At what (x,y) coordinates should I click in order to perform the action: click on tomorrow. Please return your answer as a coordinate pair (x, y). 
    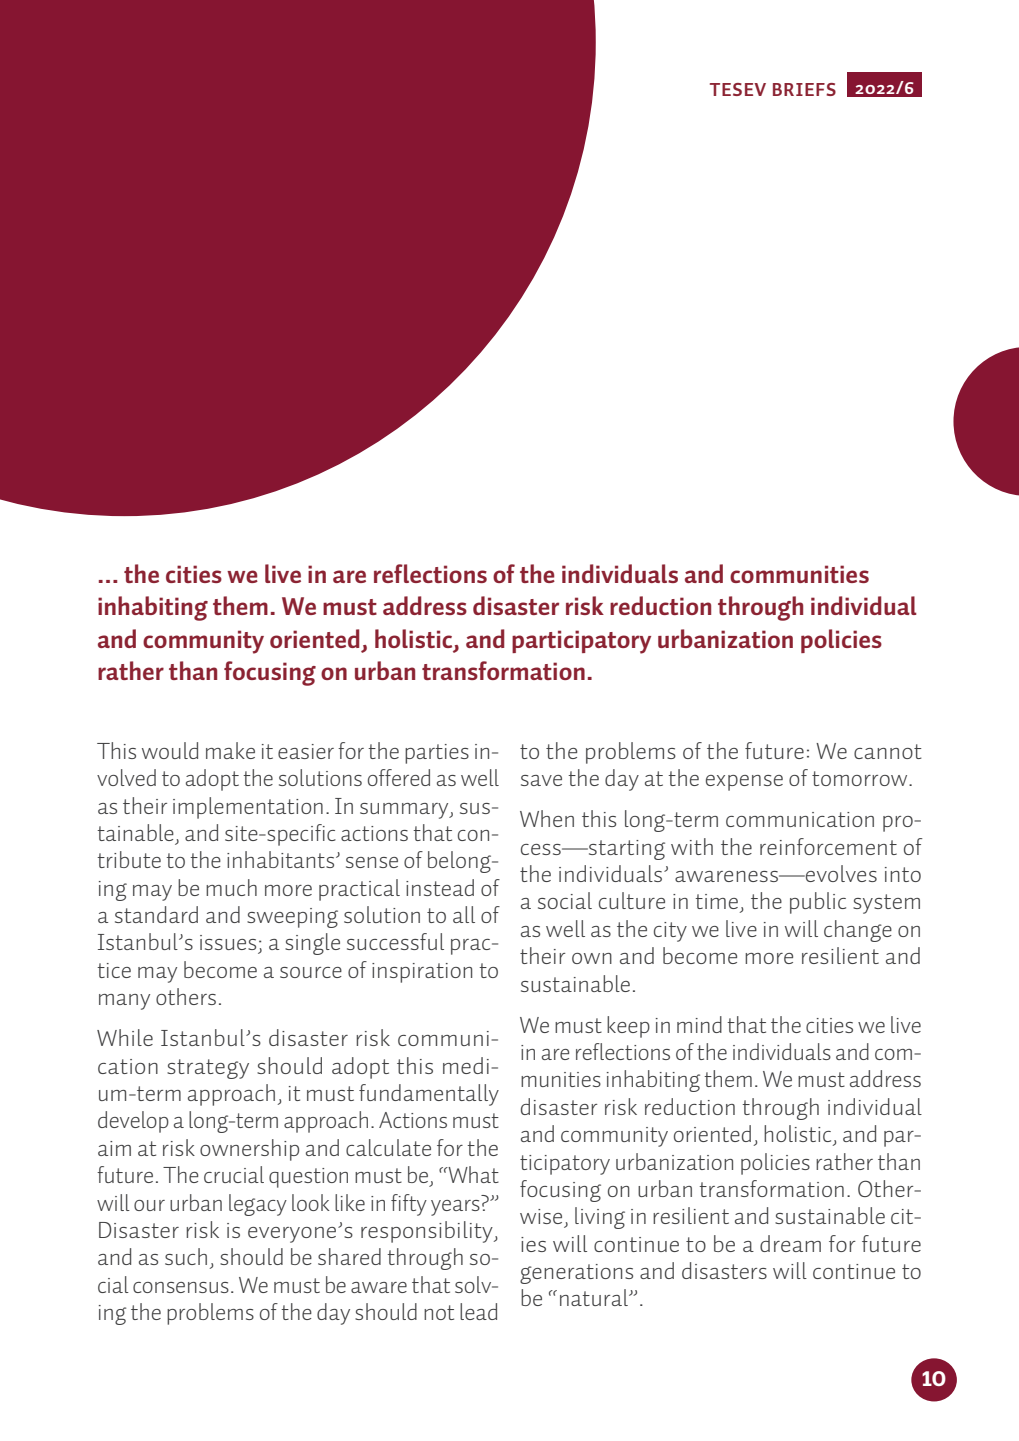
    Looking at the image, I should click on (861, 778).
